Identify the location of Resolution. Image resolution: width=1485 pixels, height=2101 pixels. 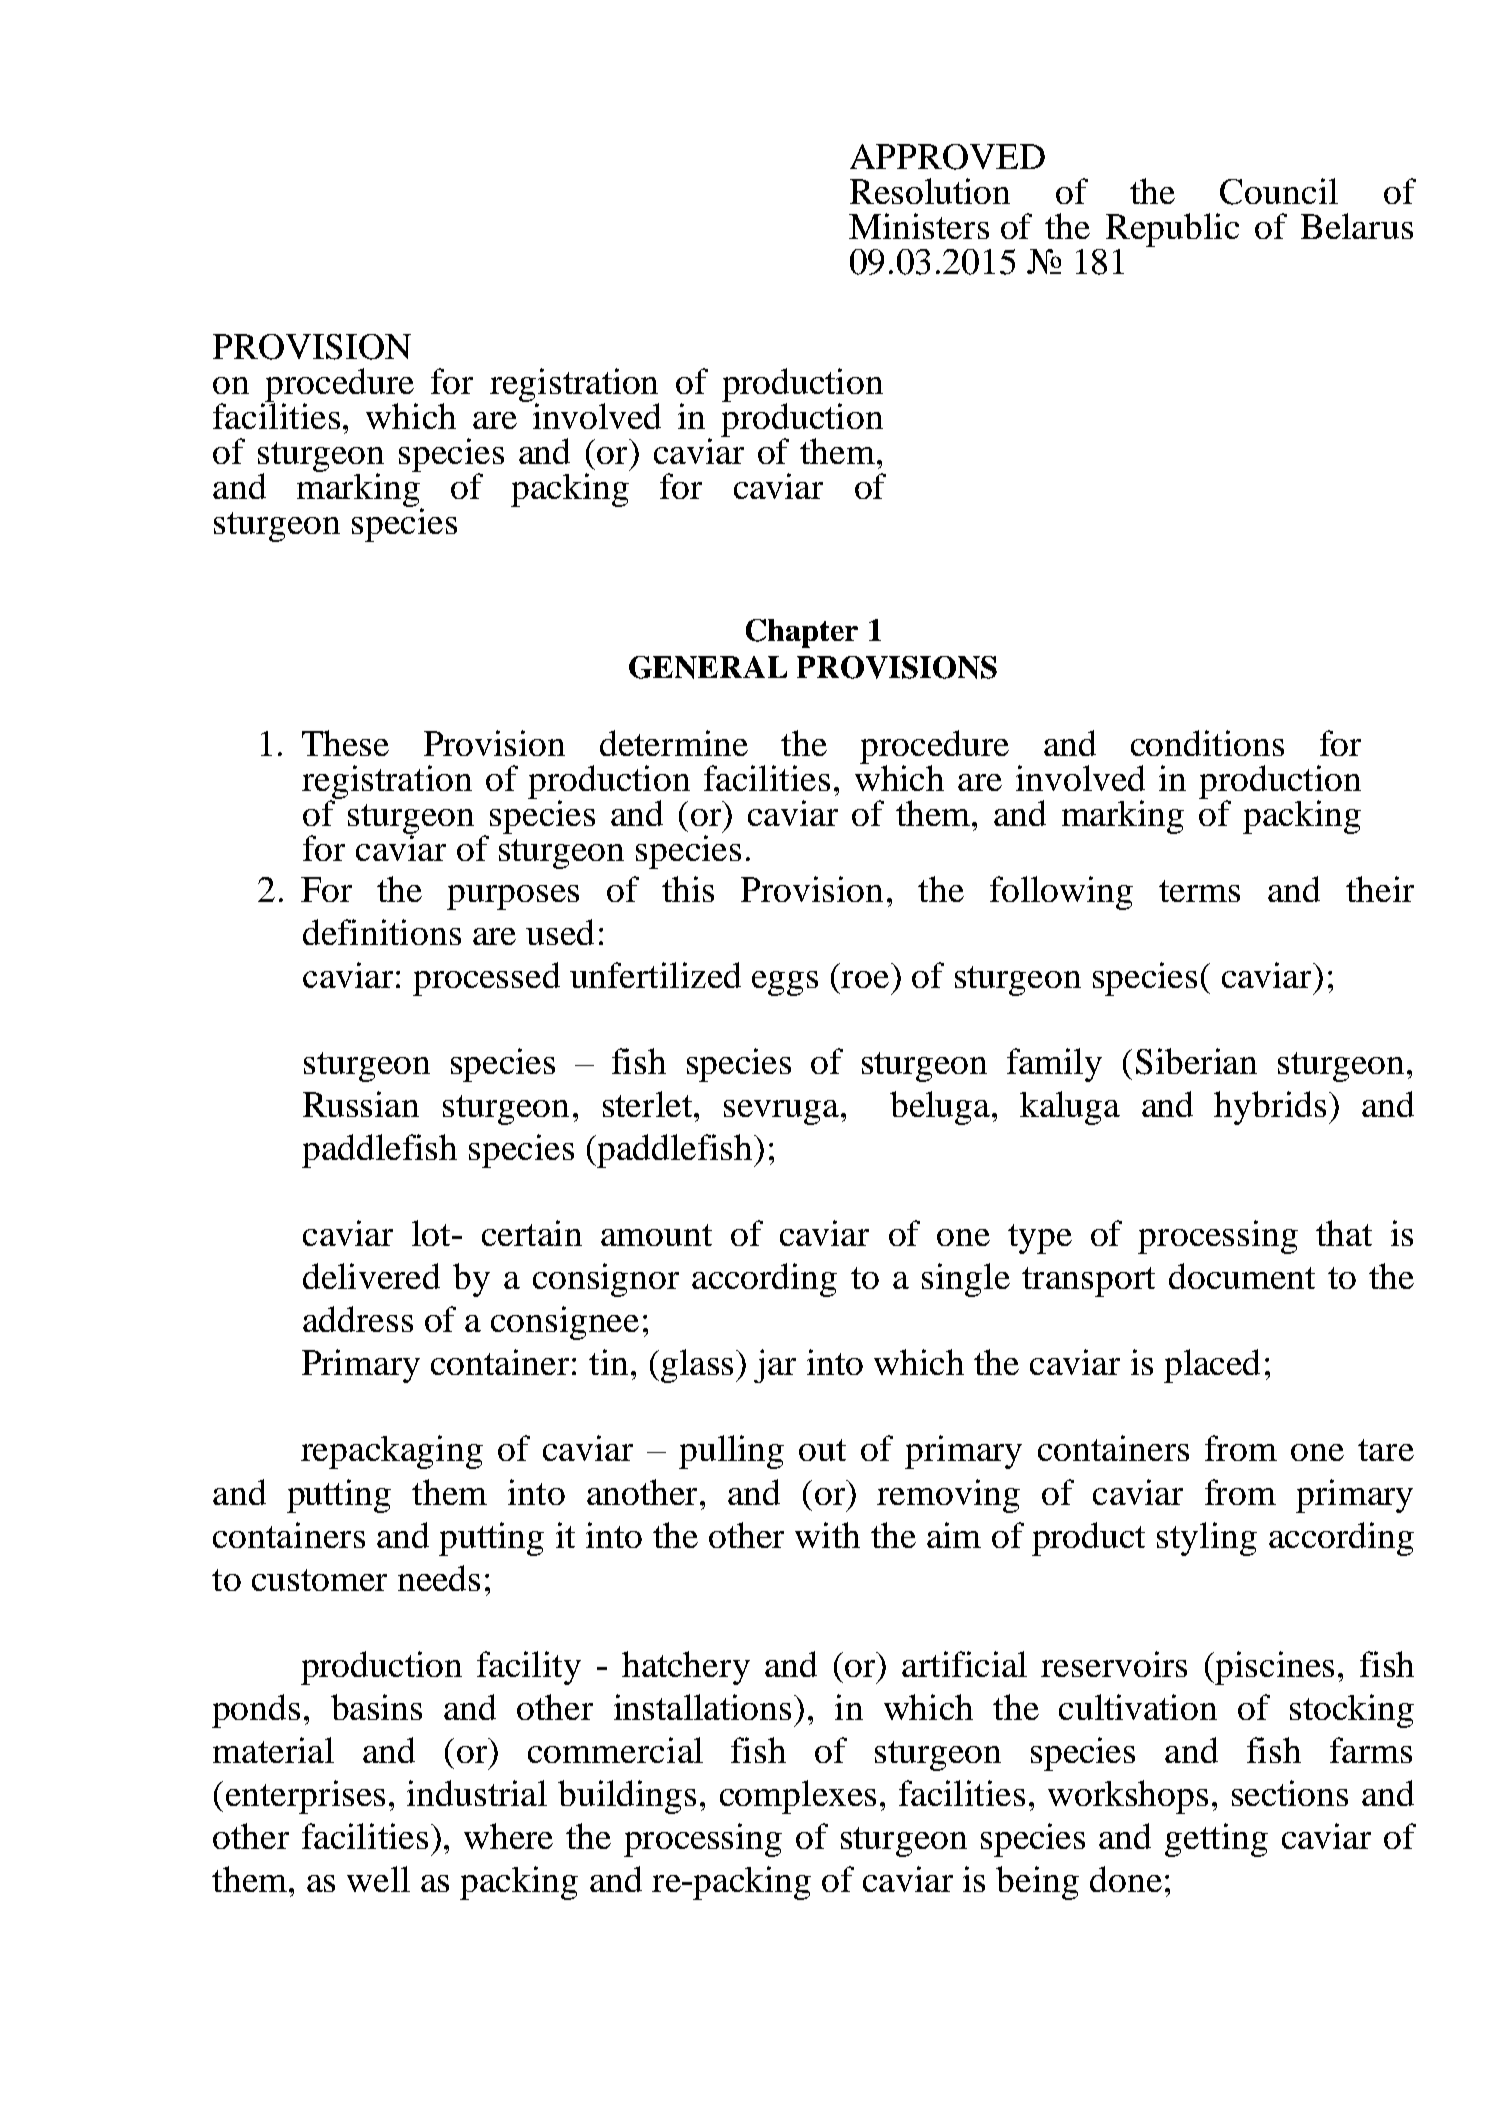
(930, 191).
